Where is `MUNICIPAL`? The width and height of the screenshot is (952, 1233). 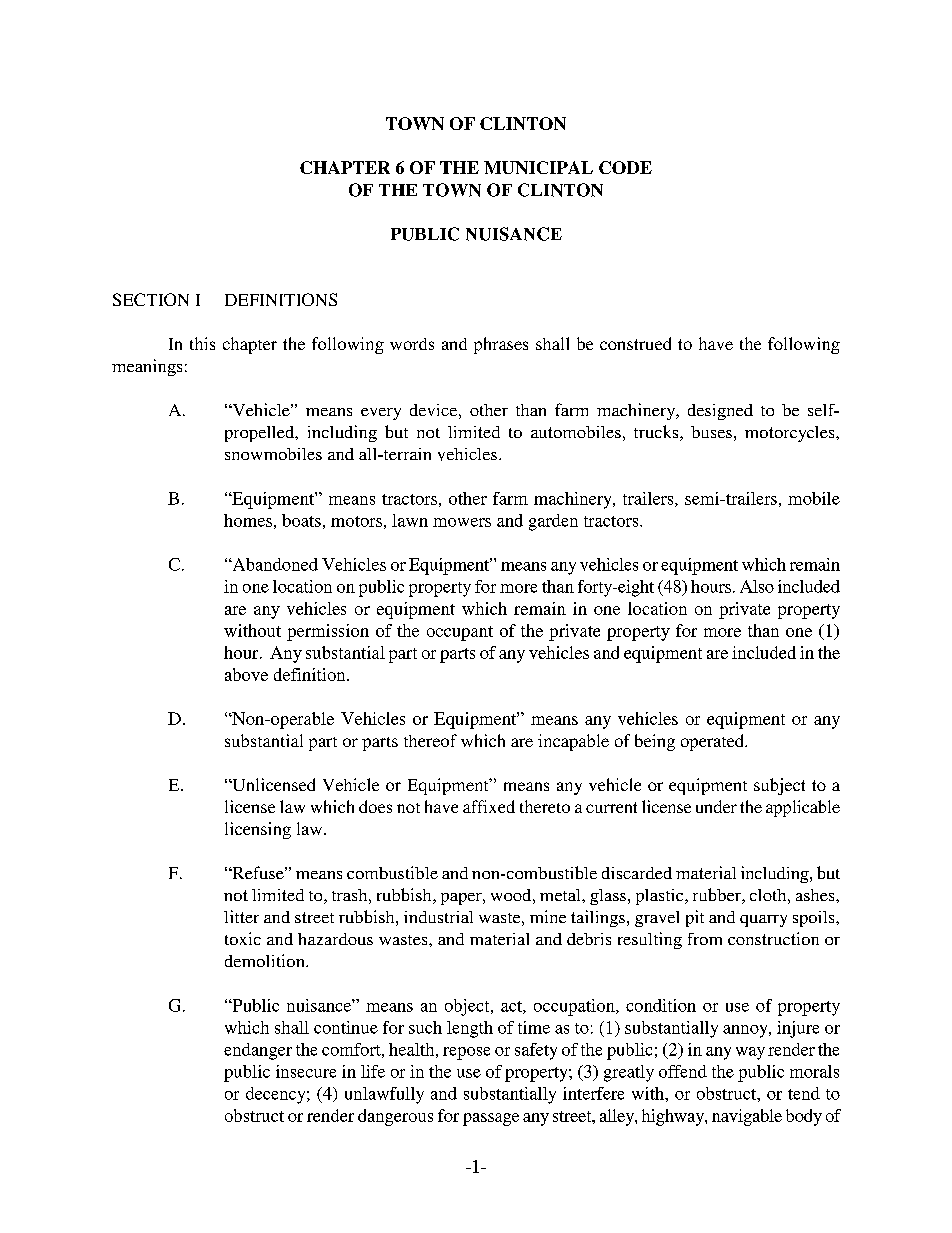 MUNICIPAL is located at coordinates (538, 167).
